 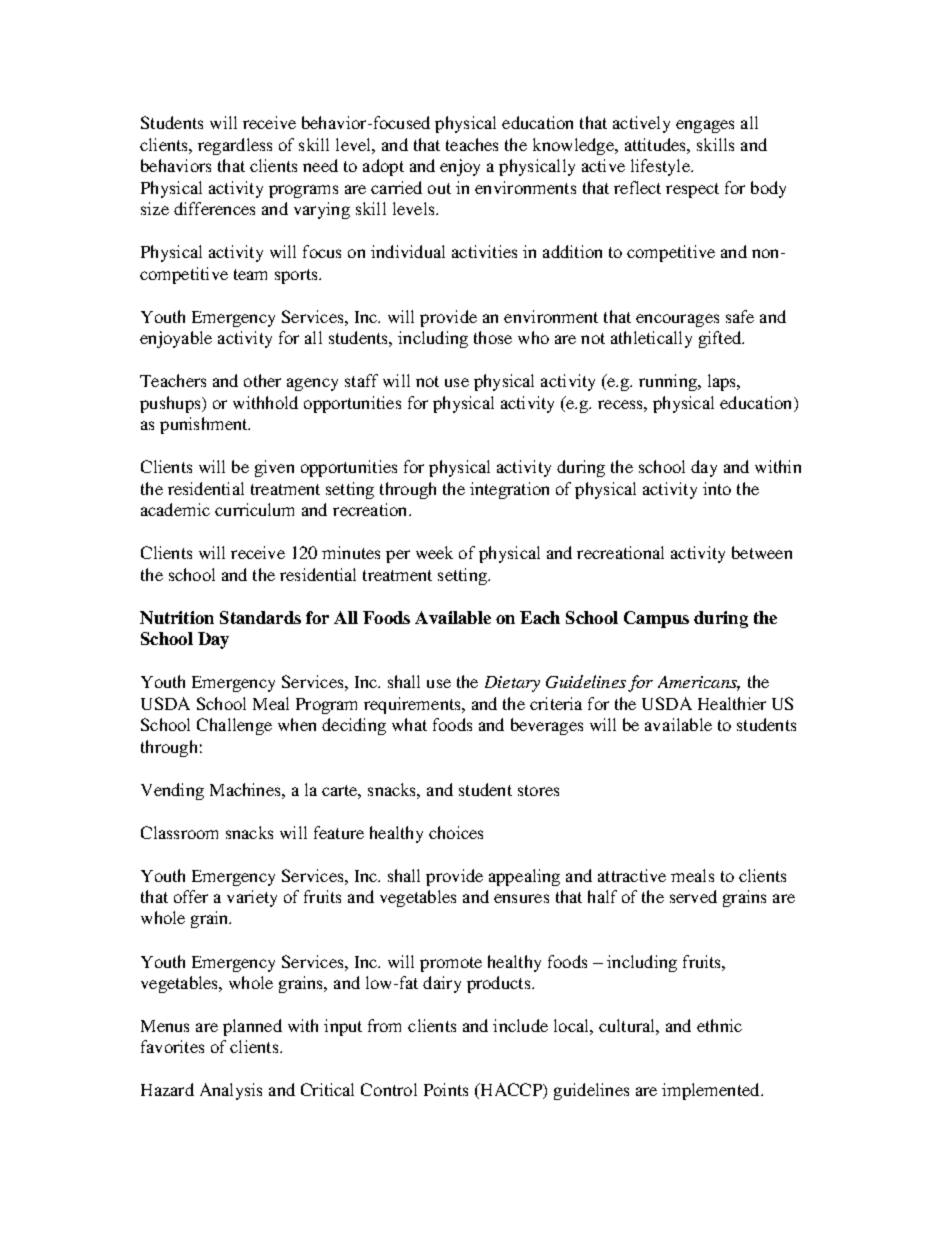 I want to click on implemented, so click(x=712, y=1091).
